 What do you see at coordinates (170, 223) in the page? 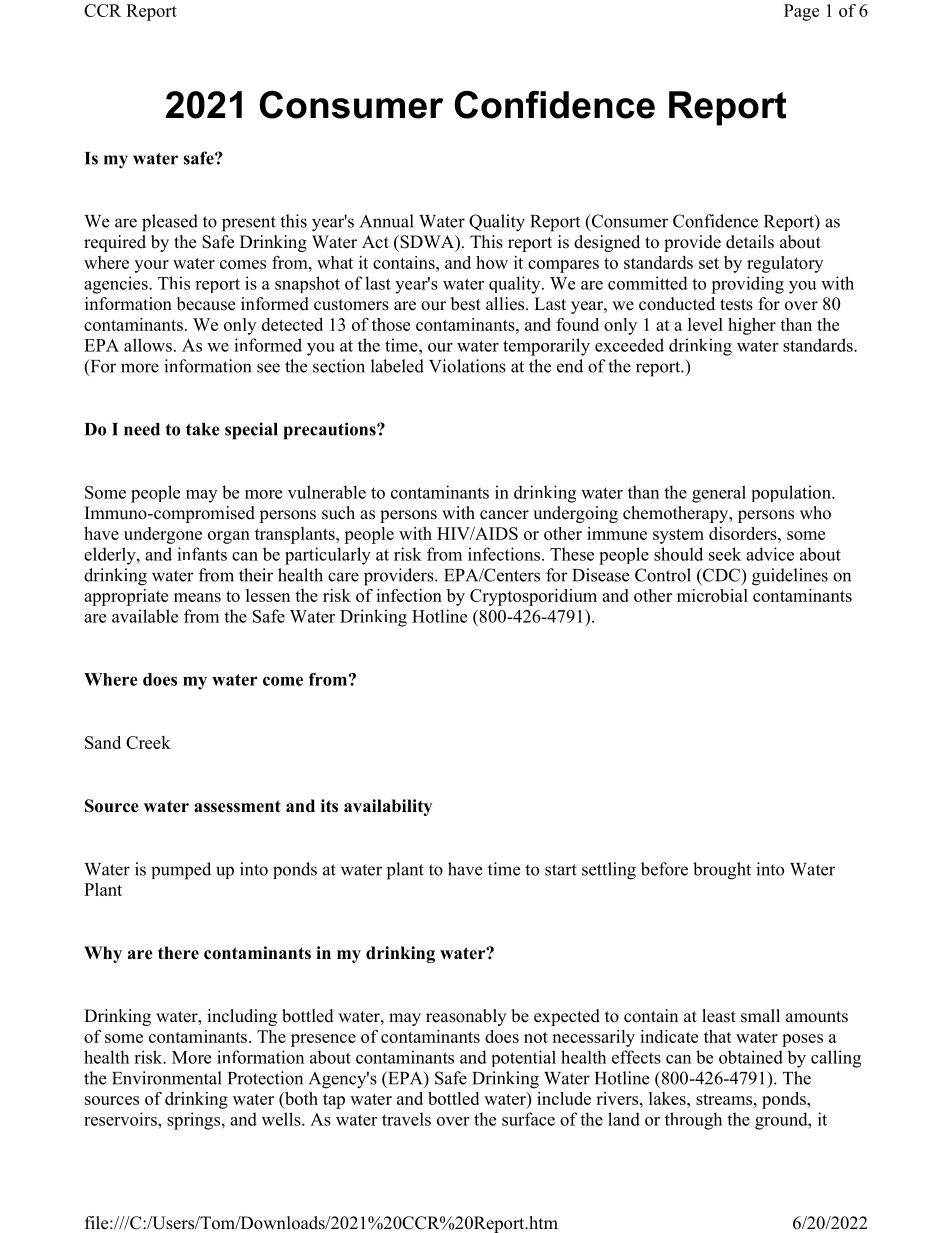
I see `pleased` at bounding box center [170, 223].
